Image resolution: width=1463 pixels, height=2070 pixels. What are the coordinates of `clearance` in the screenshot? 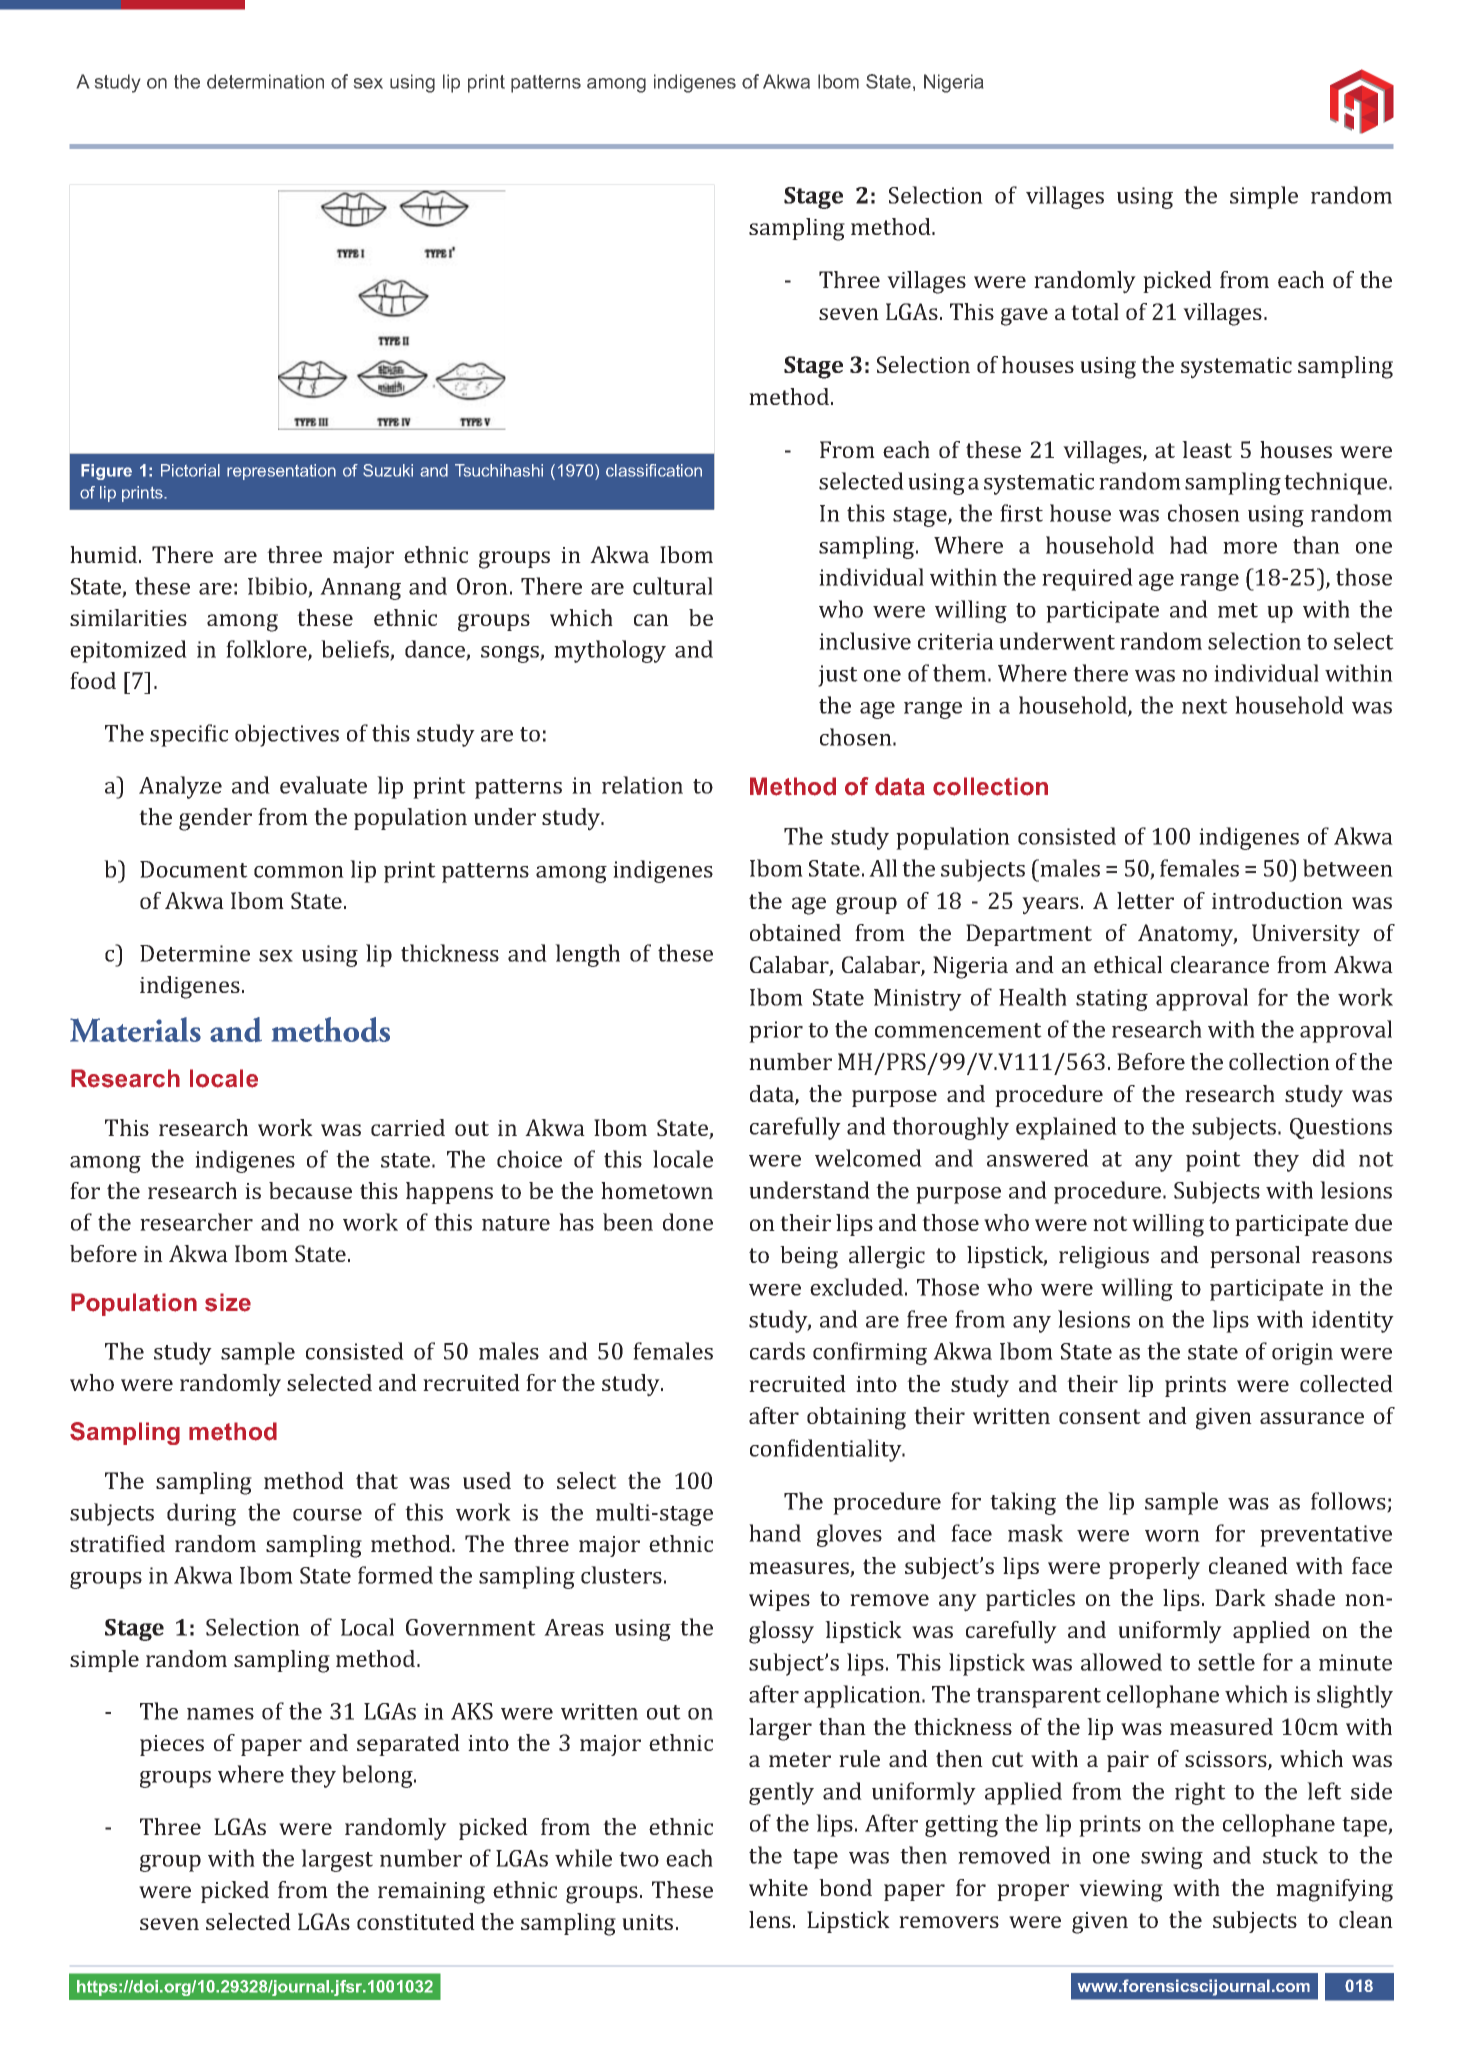 It's located at (1220, 964).
